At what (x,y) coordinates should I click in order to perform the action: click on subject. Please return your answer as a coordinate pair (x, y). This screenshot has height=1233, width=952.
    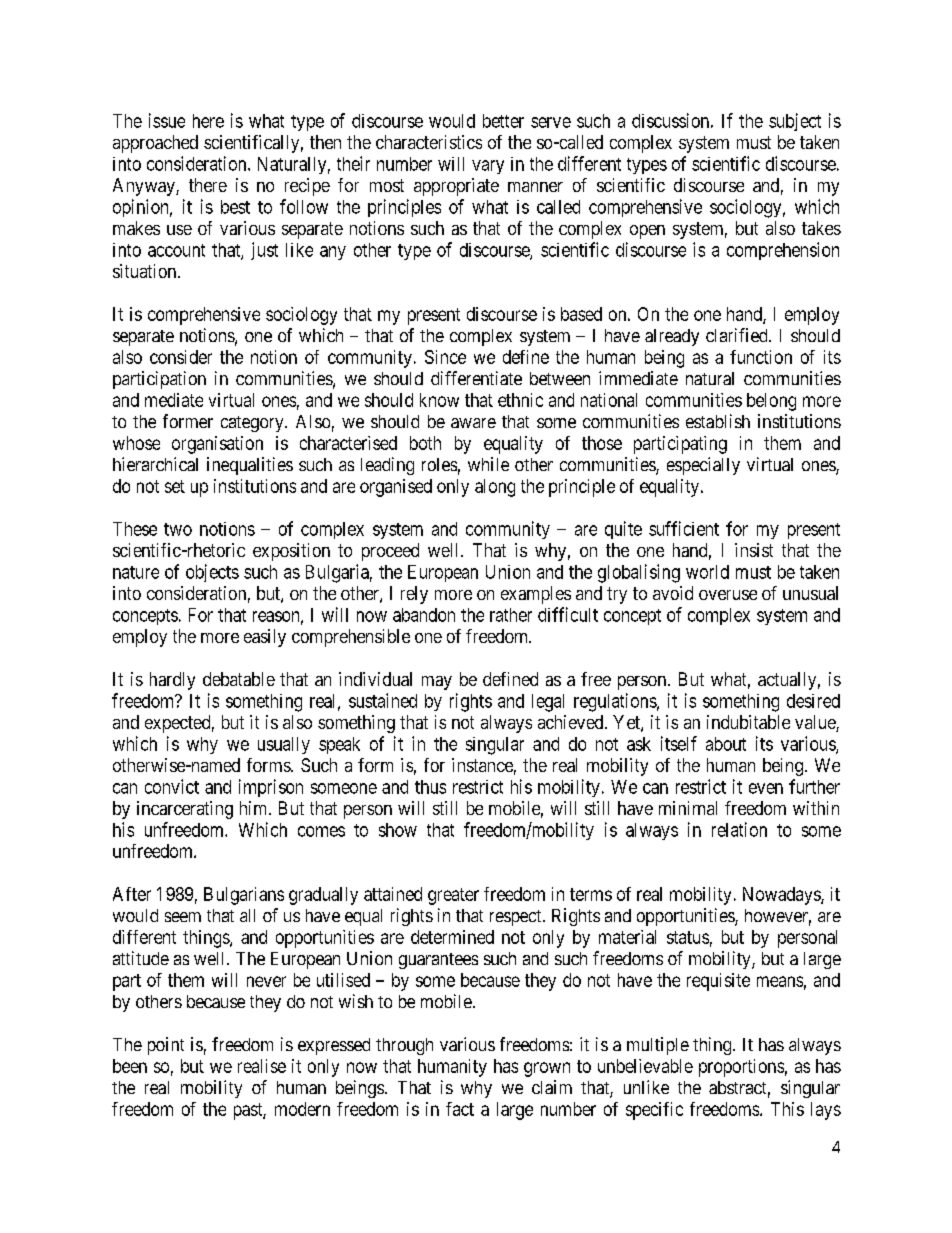
    Looking at the image, I should click on (795, 122).
